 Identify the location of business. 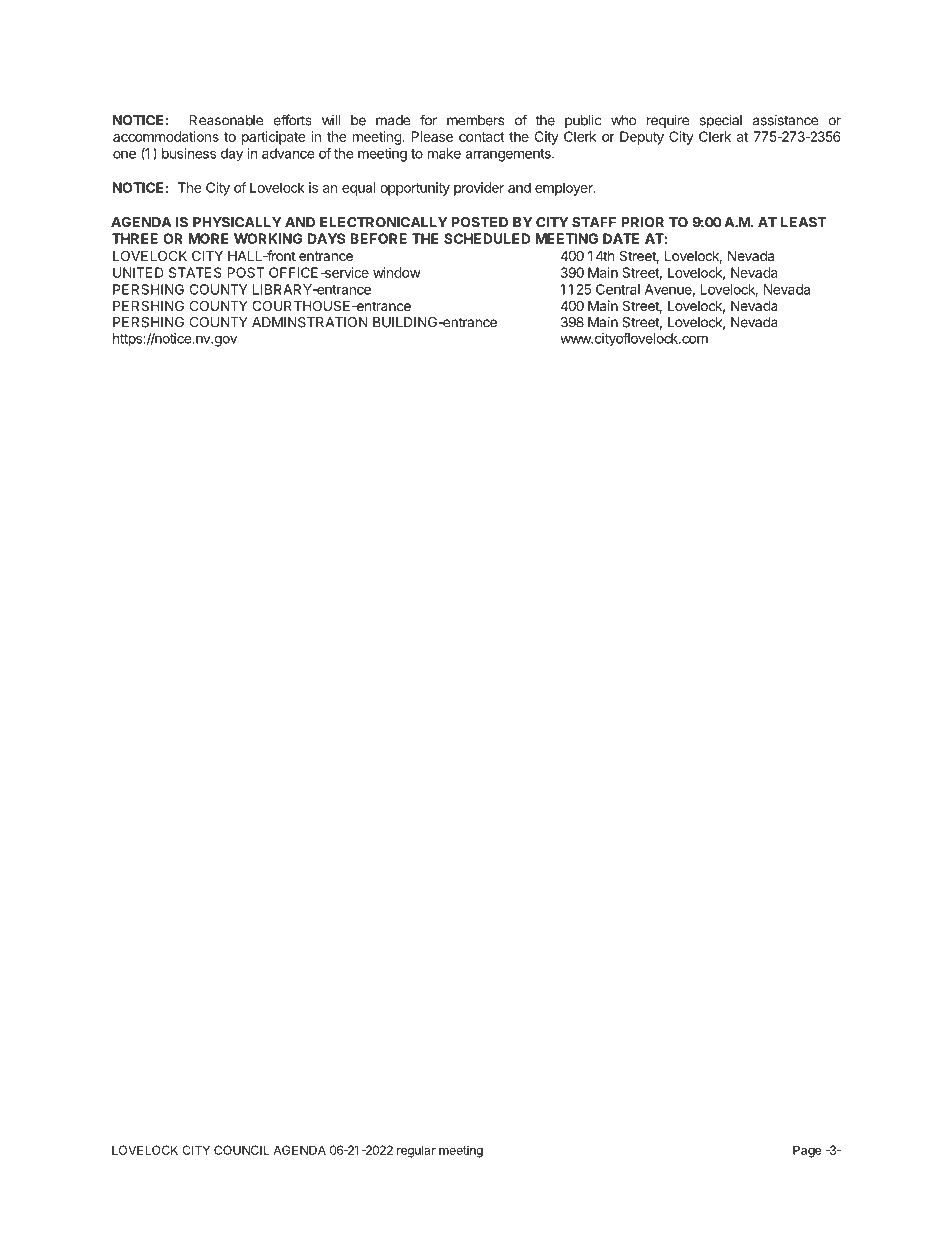
(189, 153).
